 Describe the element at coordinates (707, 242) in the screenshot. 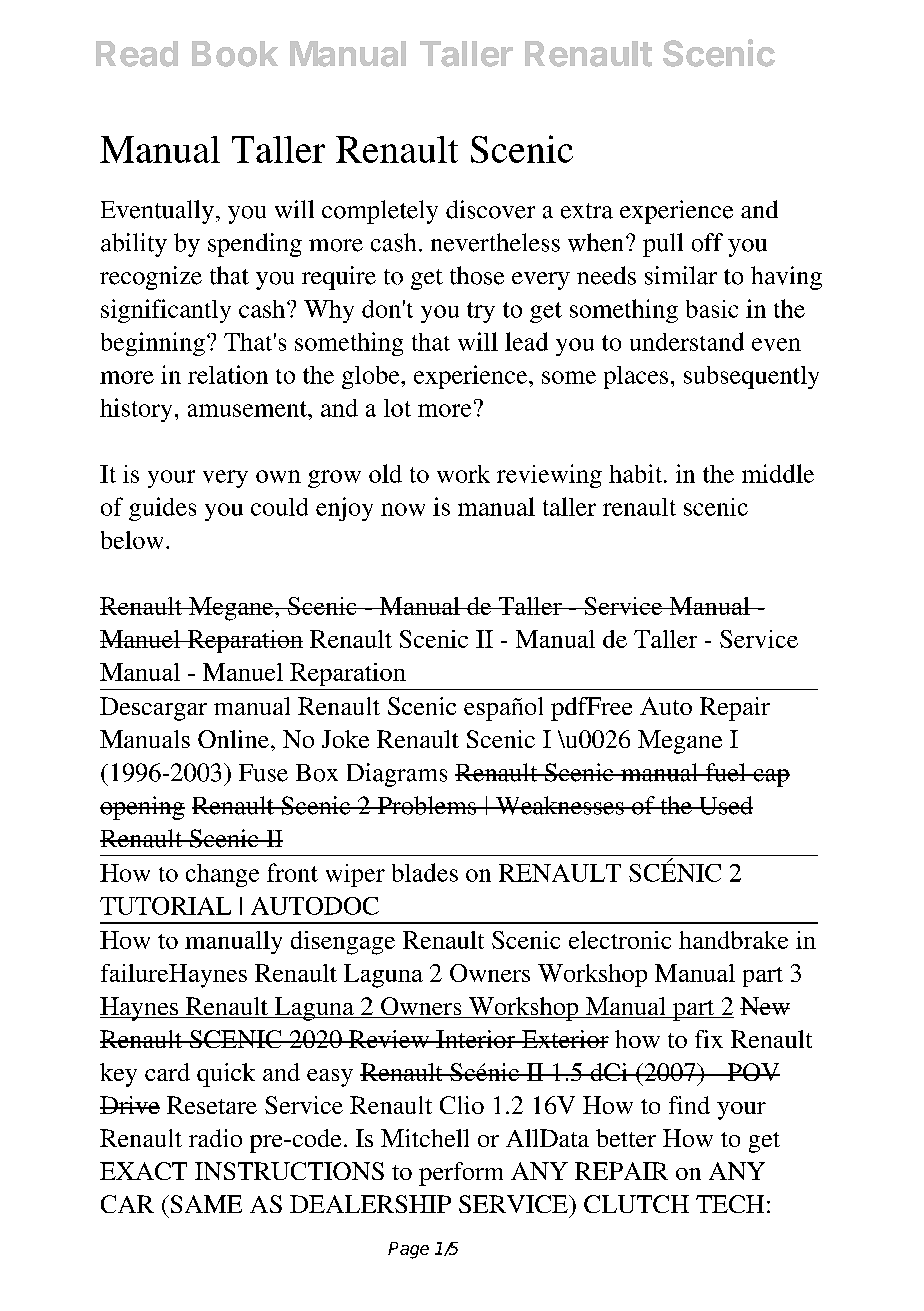

I see `off` at that location.
